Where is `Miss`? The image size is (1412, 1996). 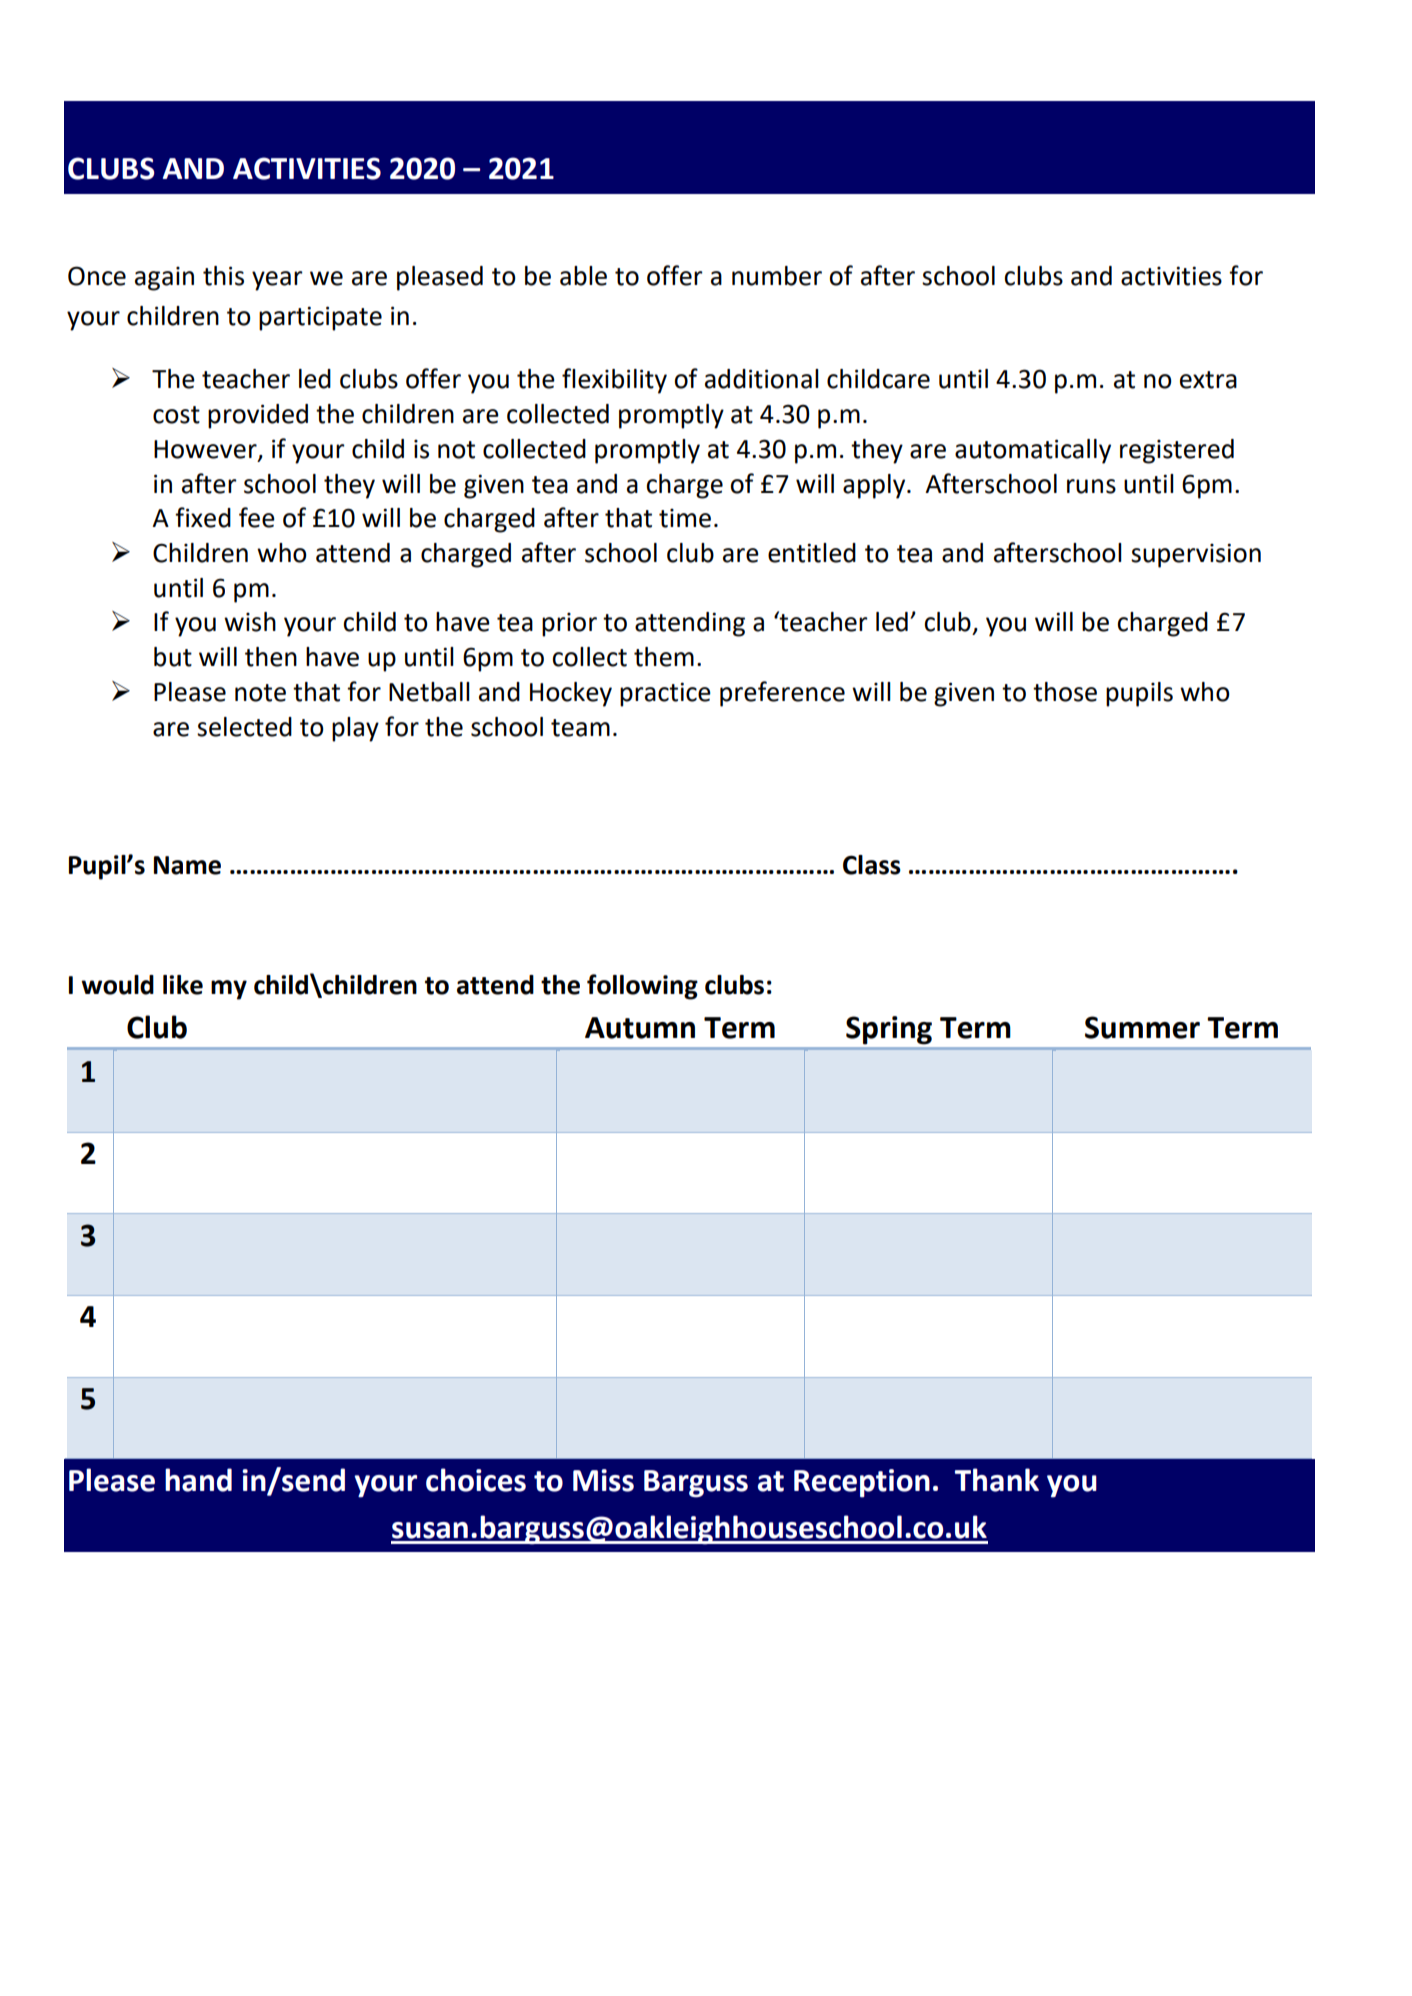
Miss is located at coordinates (603, 1480).
